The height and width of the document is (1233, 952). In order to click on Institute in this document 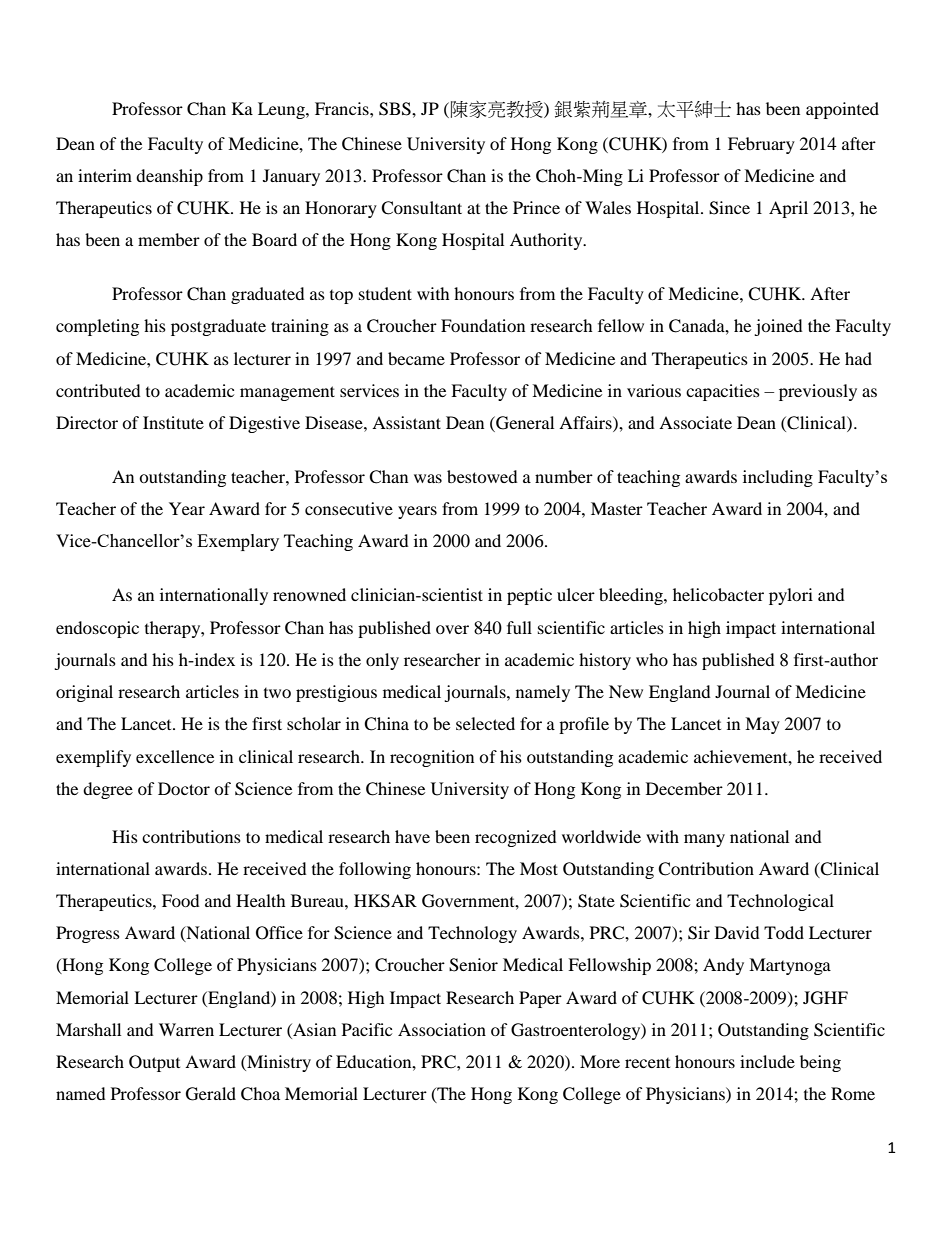, I will do `click(173, 422)`.
